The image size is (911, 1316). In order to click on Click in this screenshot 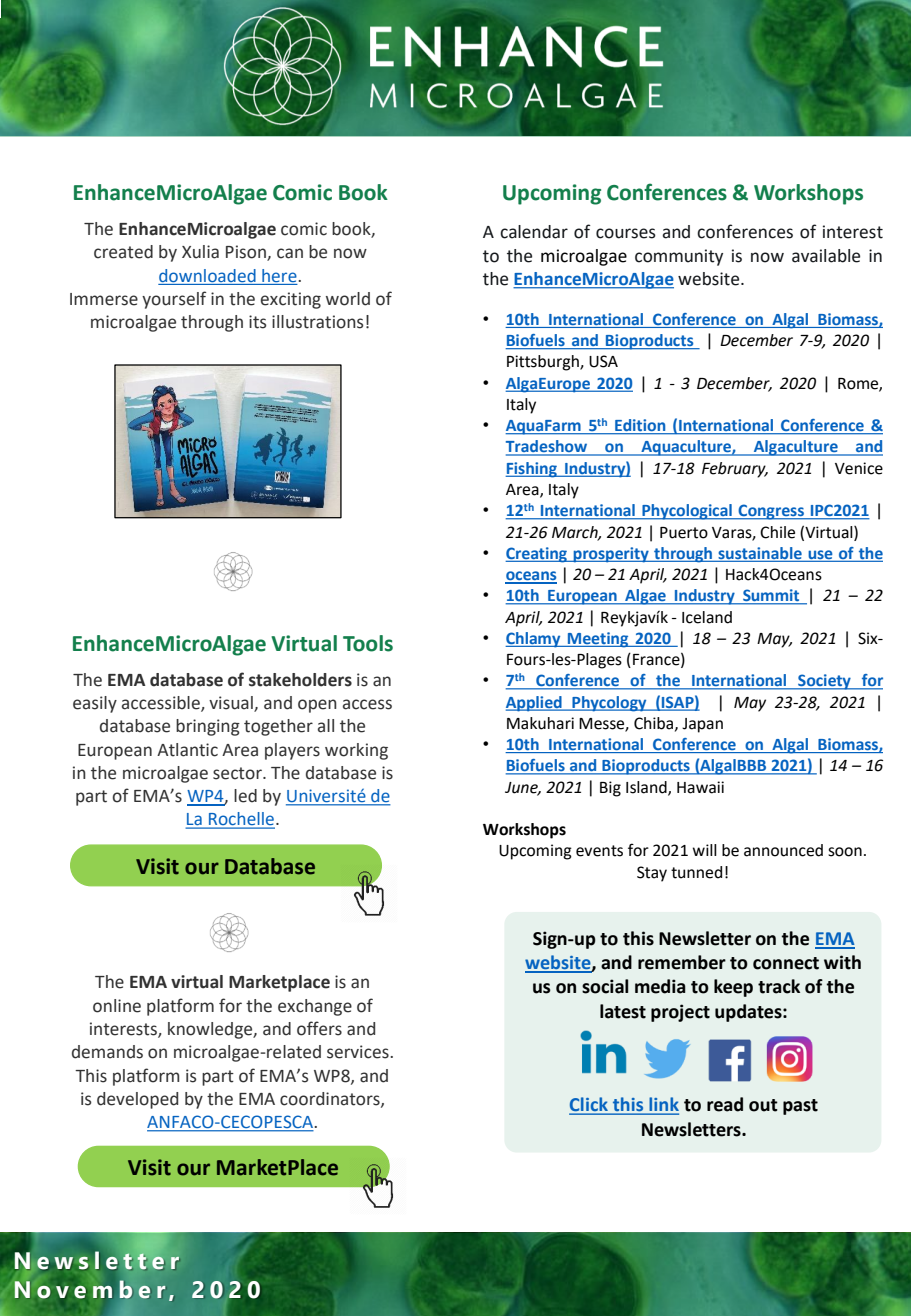, I will do `click(589, 1105)`.
